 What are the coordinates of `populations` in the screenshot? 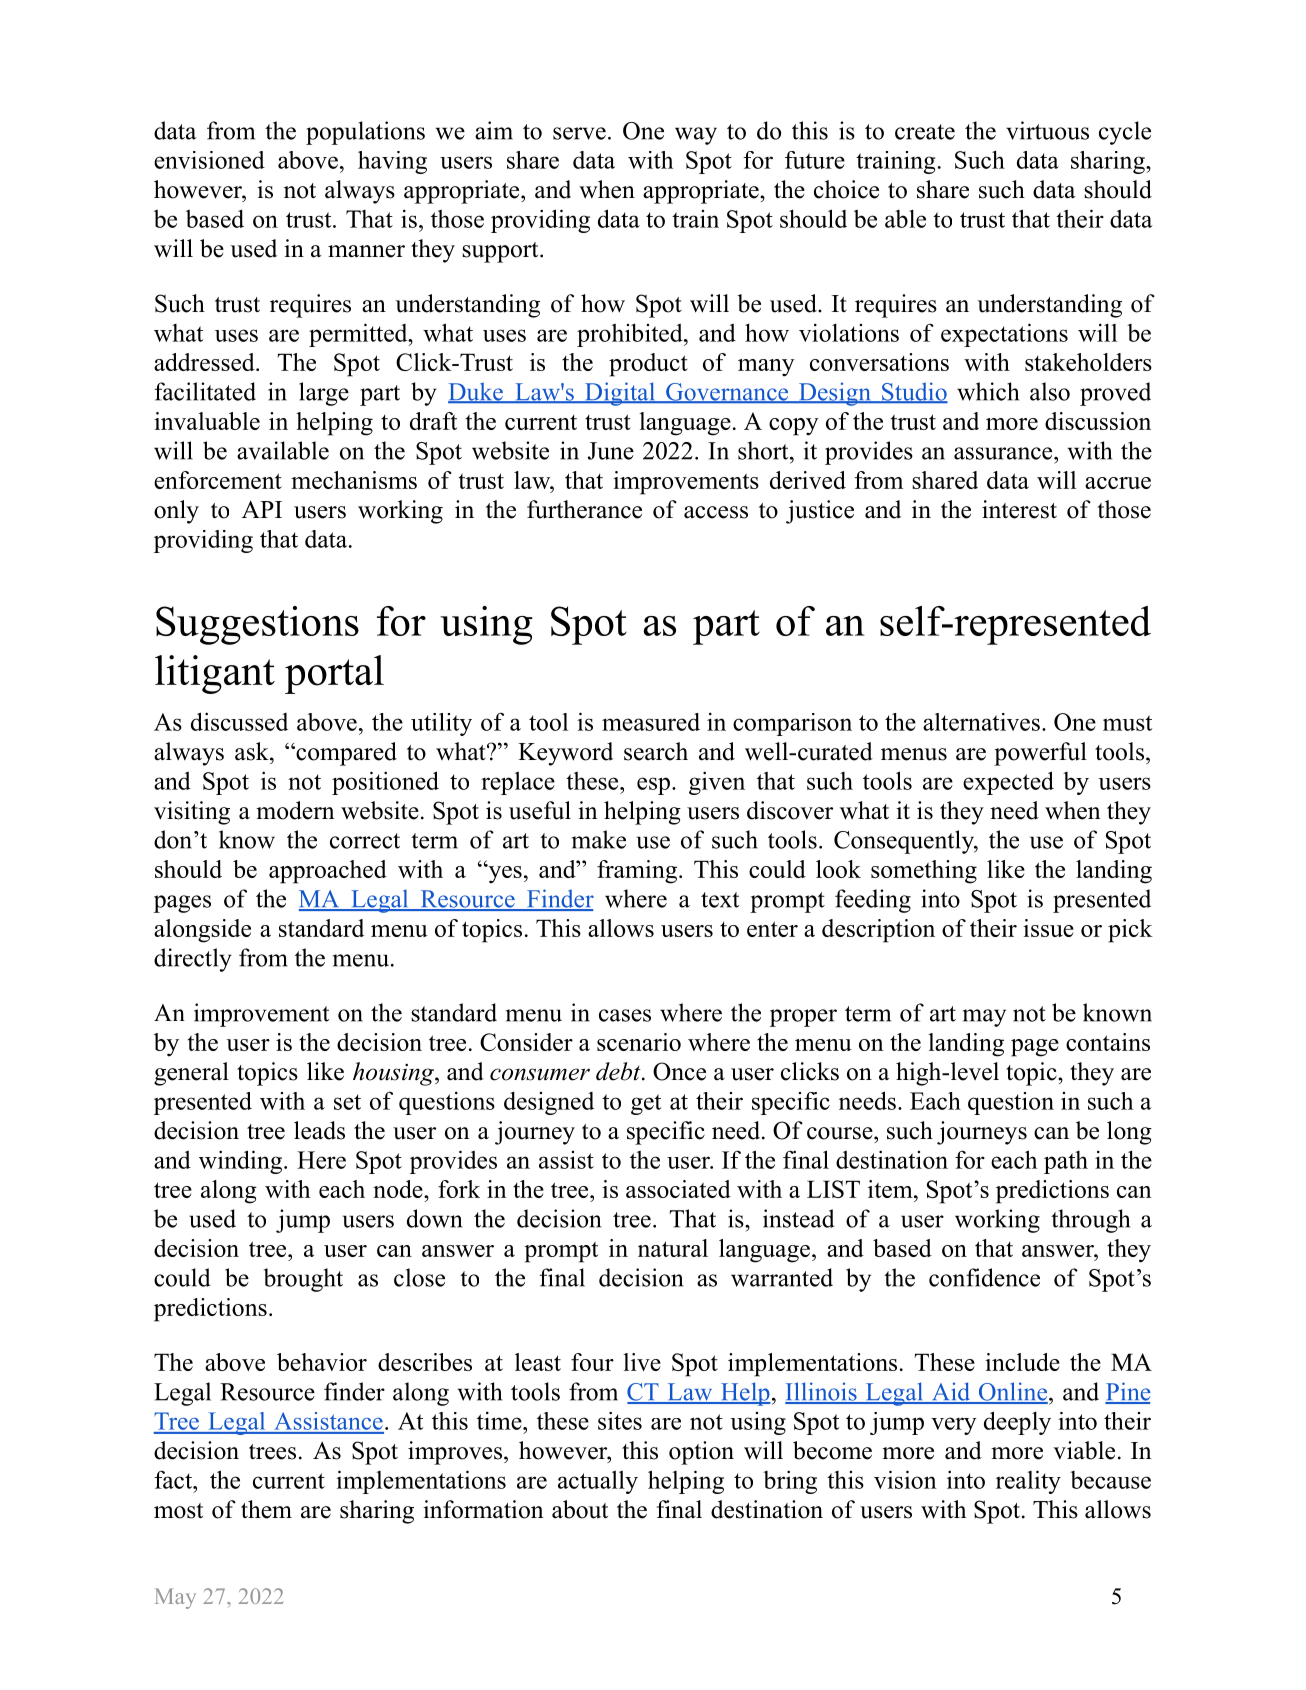 It's located at (365, 133).
